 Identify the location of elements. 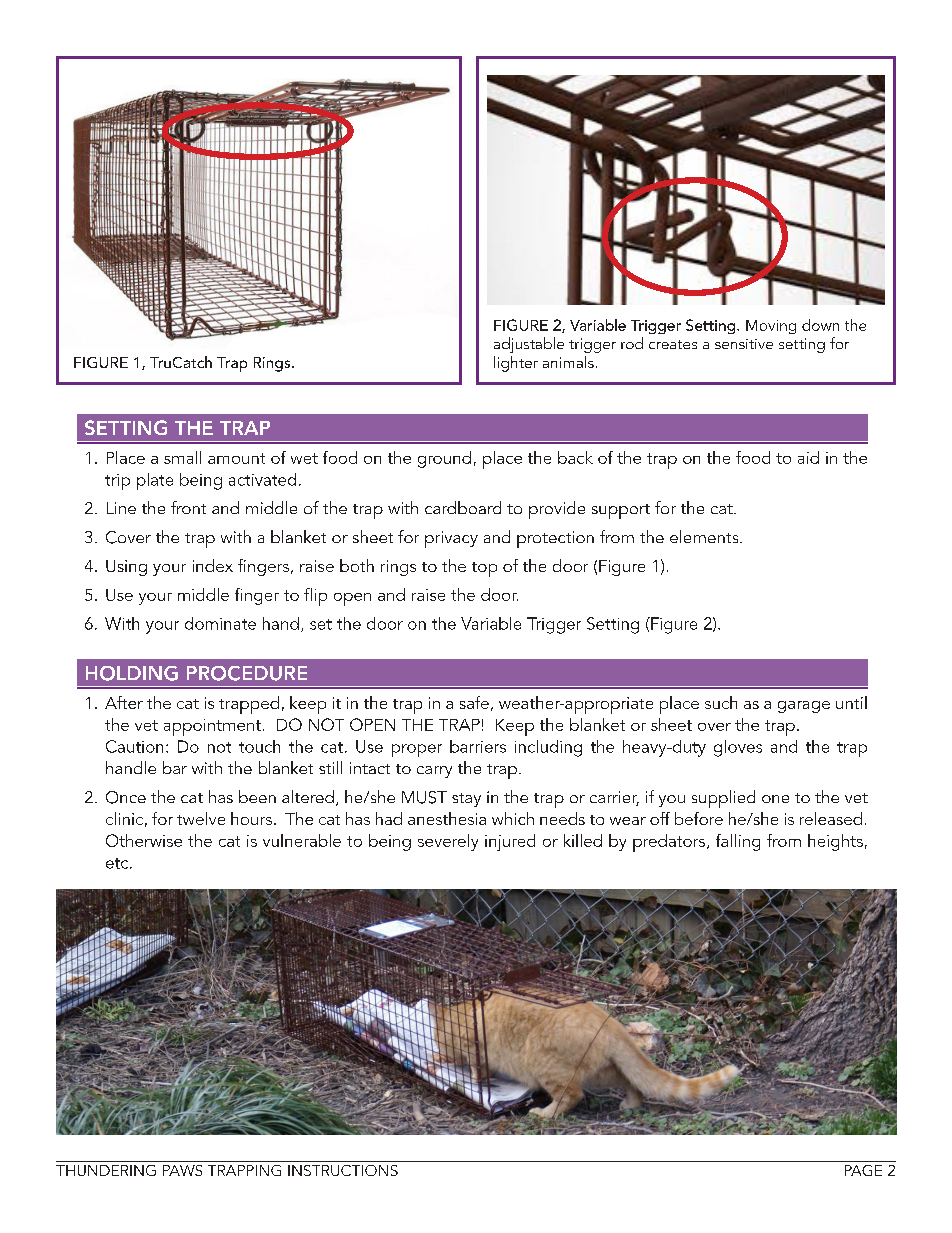
(705, 536).
